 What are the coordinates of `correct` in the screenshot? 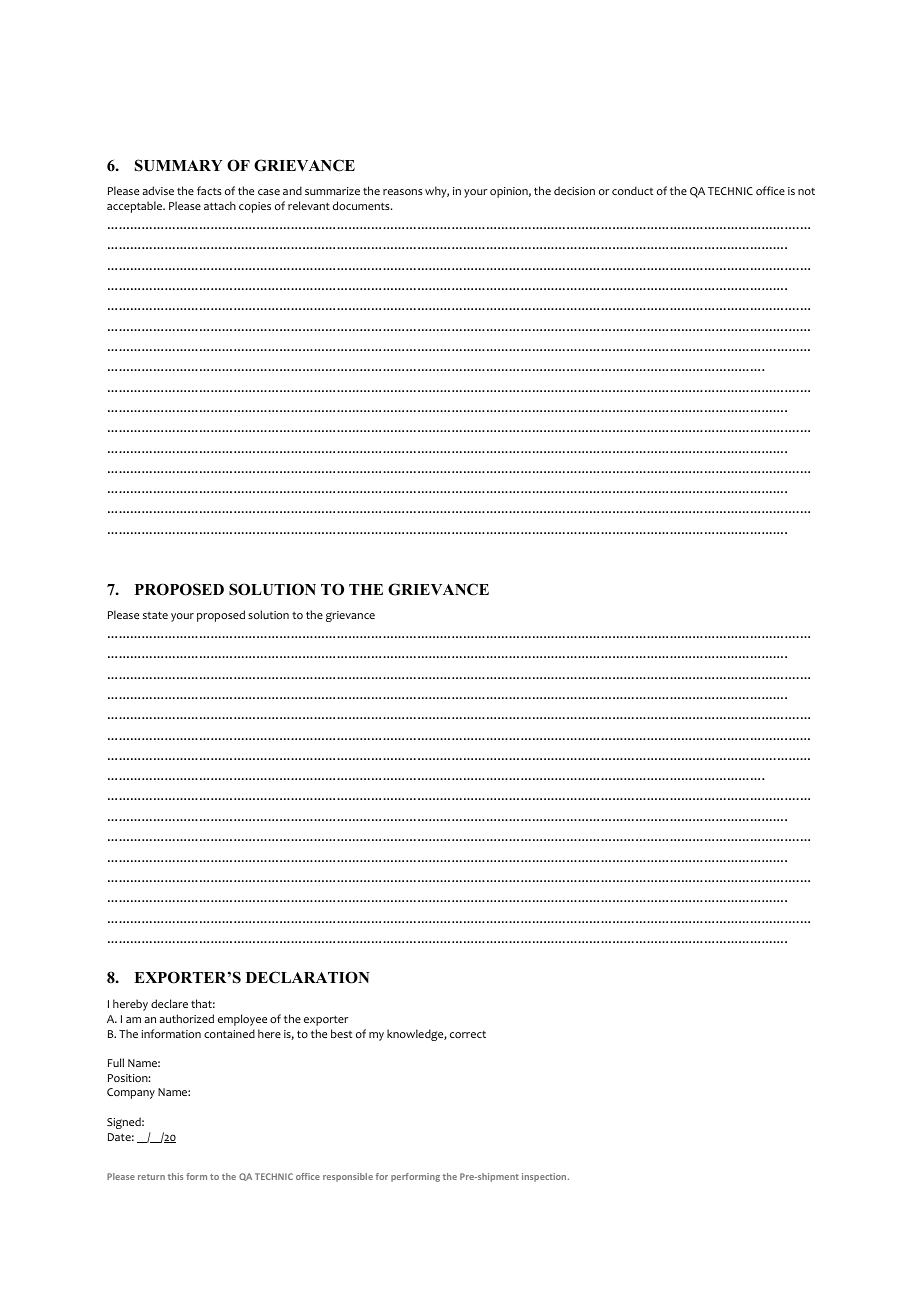 It's located at (468, 1034).
